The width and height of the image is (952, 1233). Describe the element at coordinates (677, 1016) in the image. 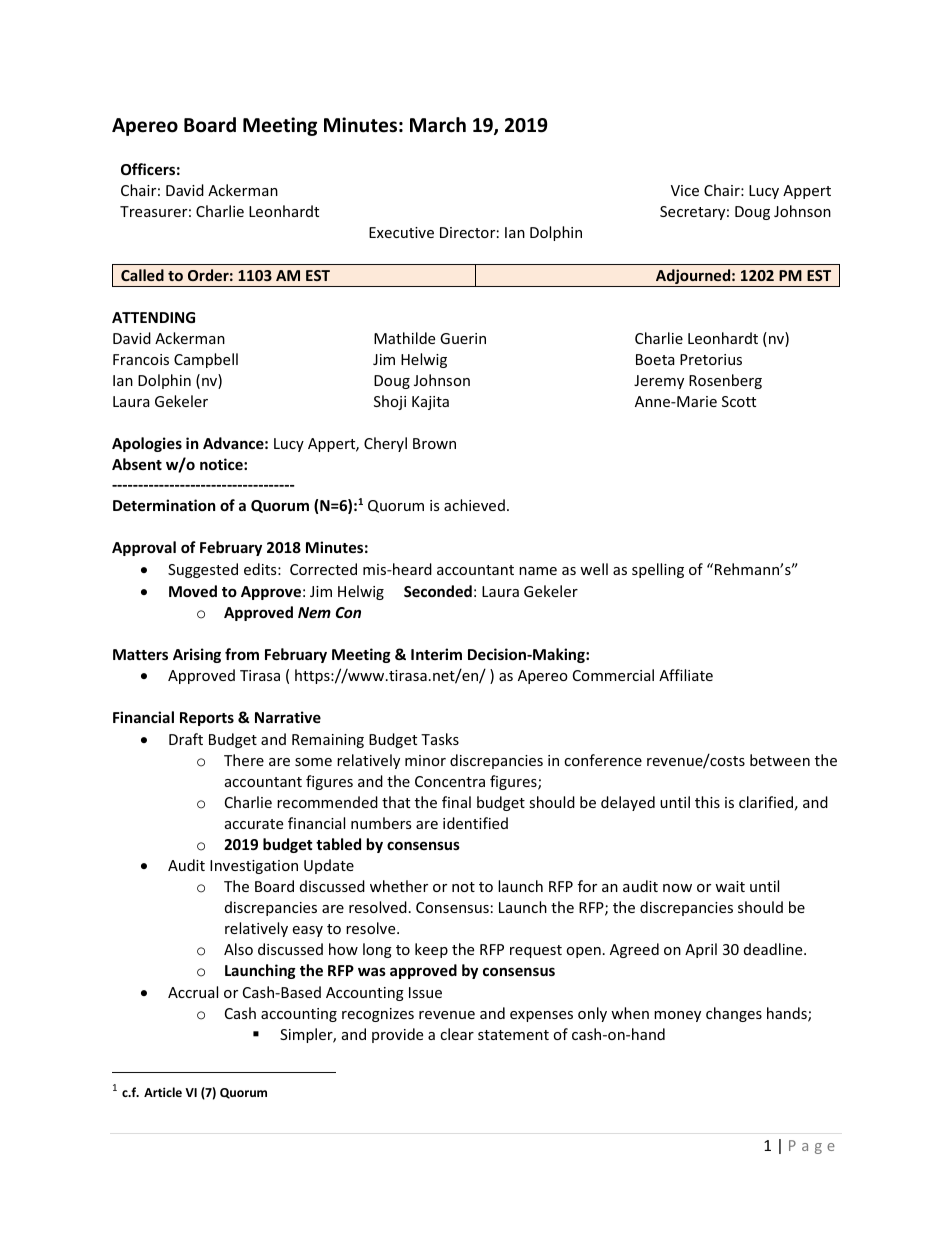

I see `money` at that location.
